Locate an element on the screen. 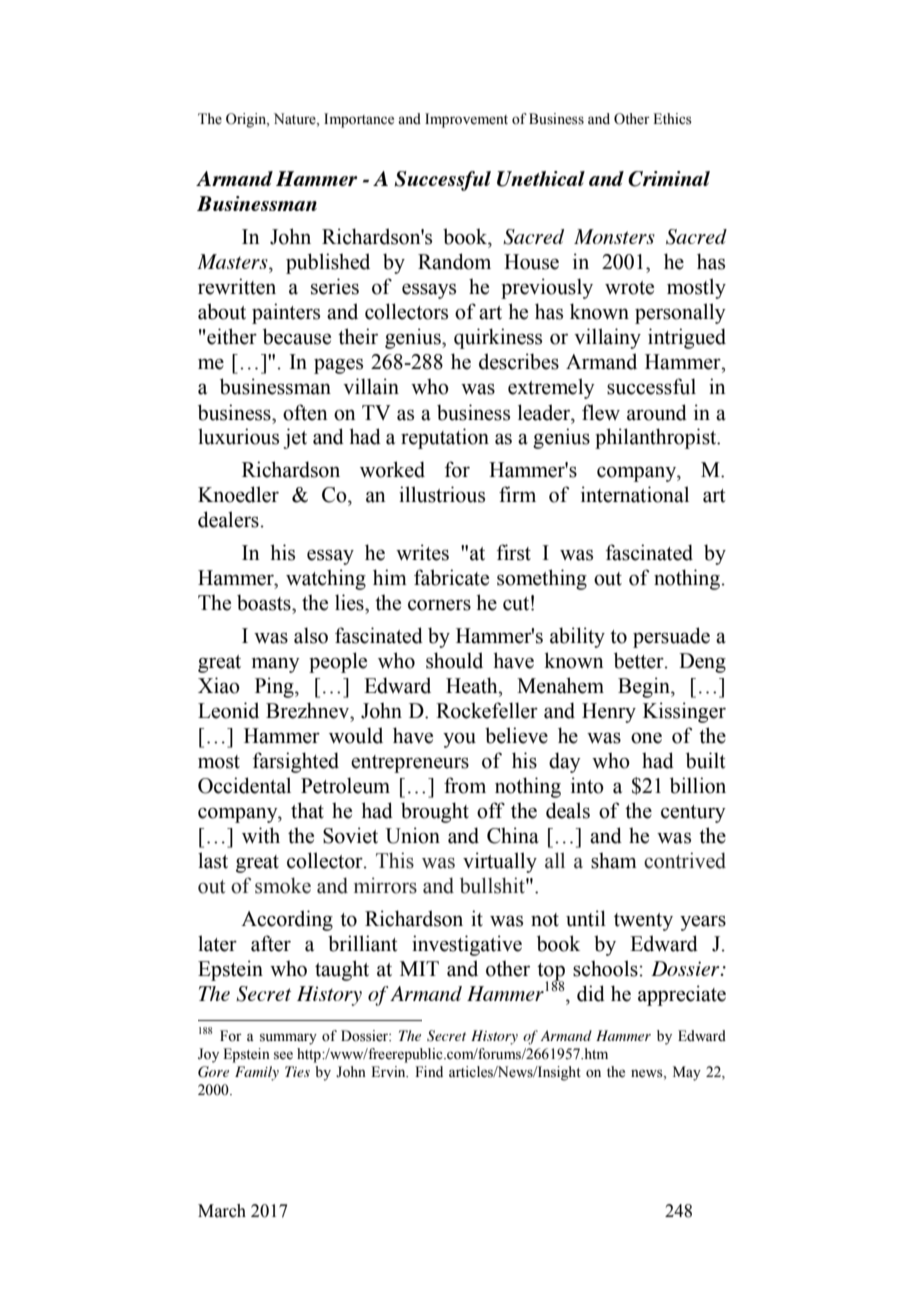 The image size is (924, 1308). Nature is located at coordinates (296, 119).
